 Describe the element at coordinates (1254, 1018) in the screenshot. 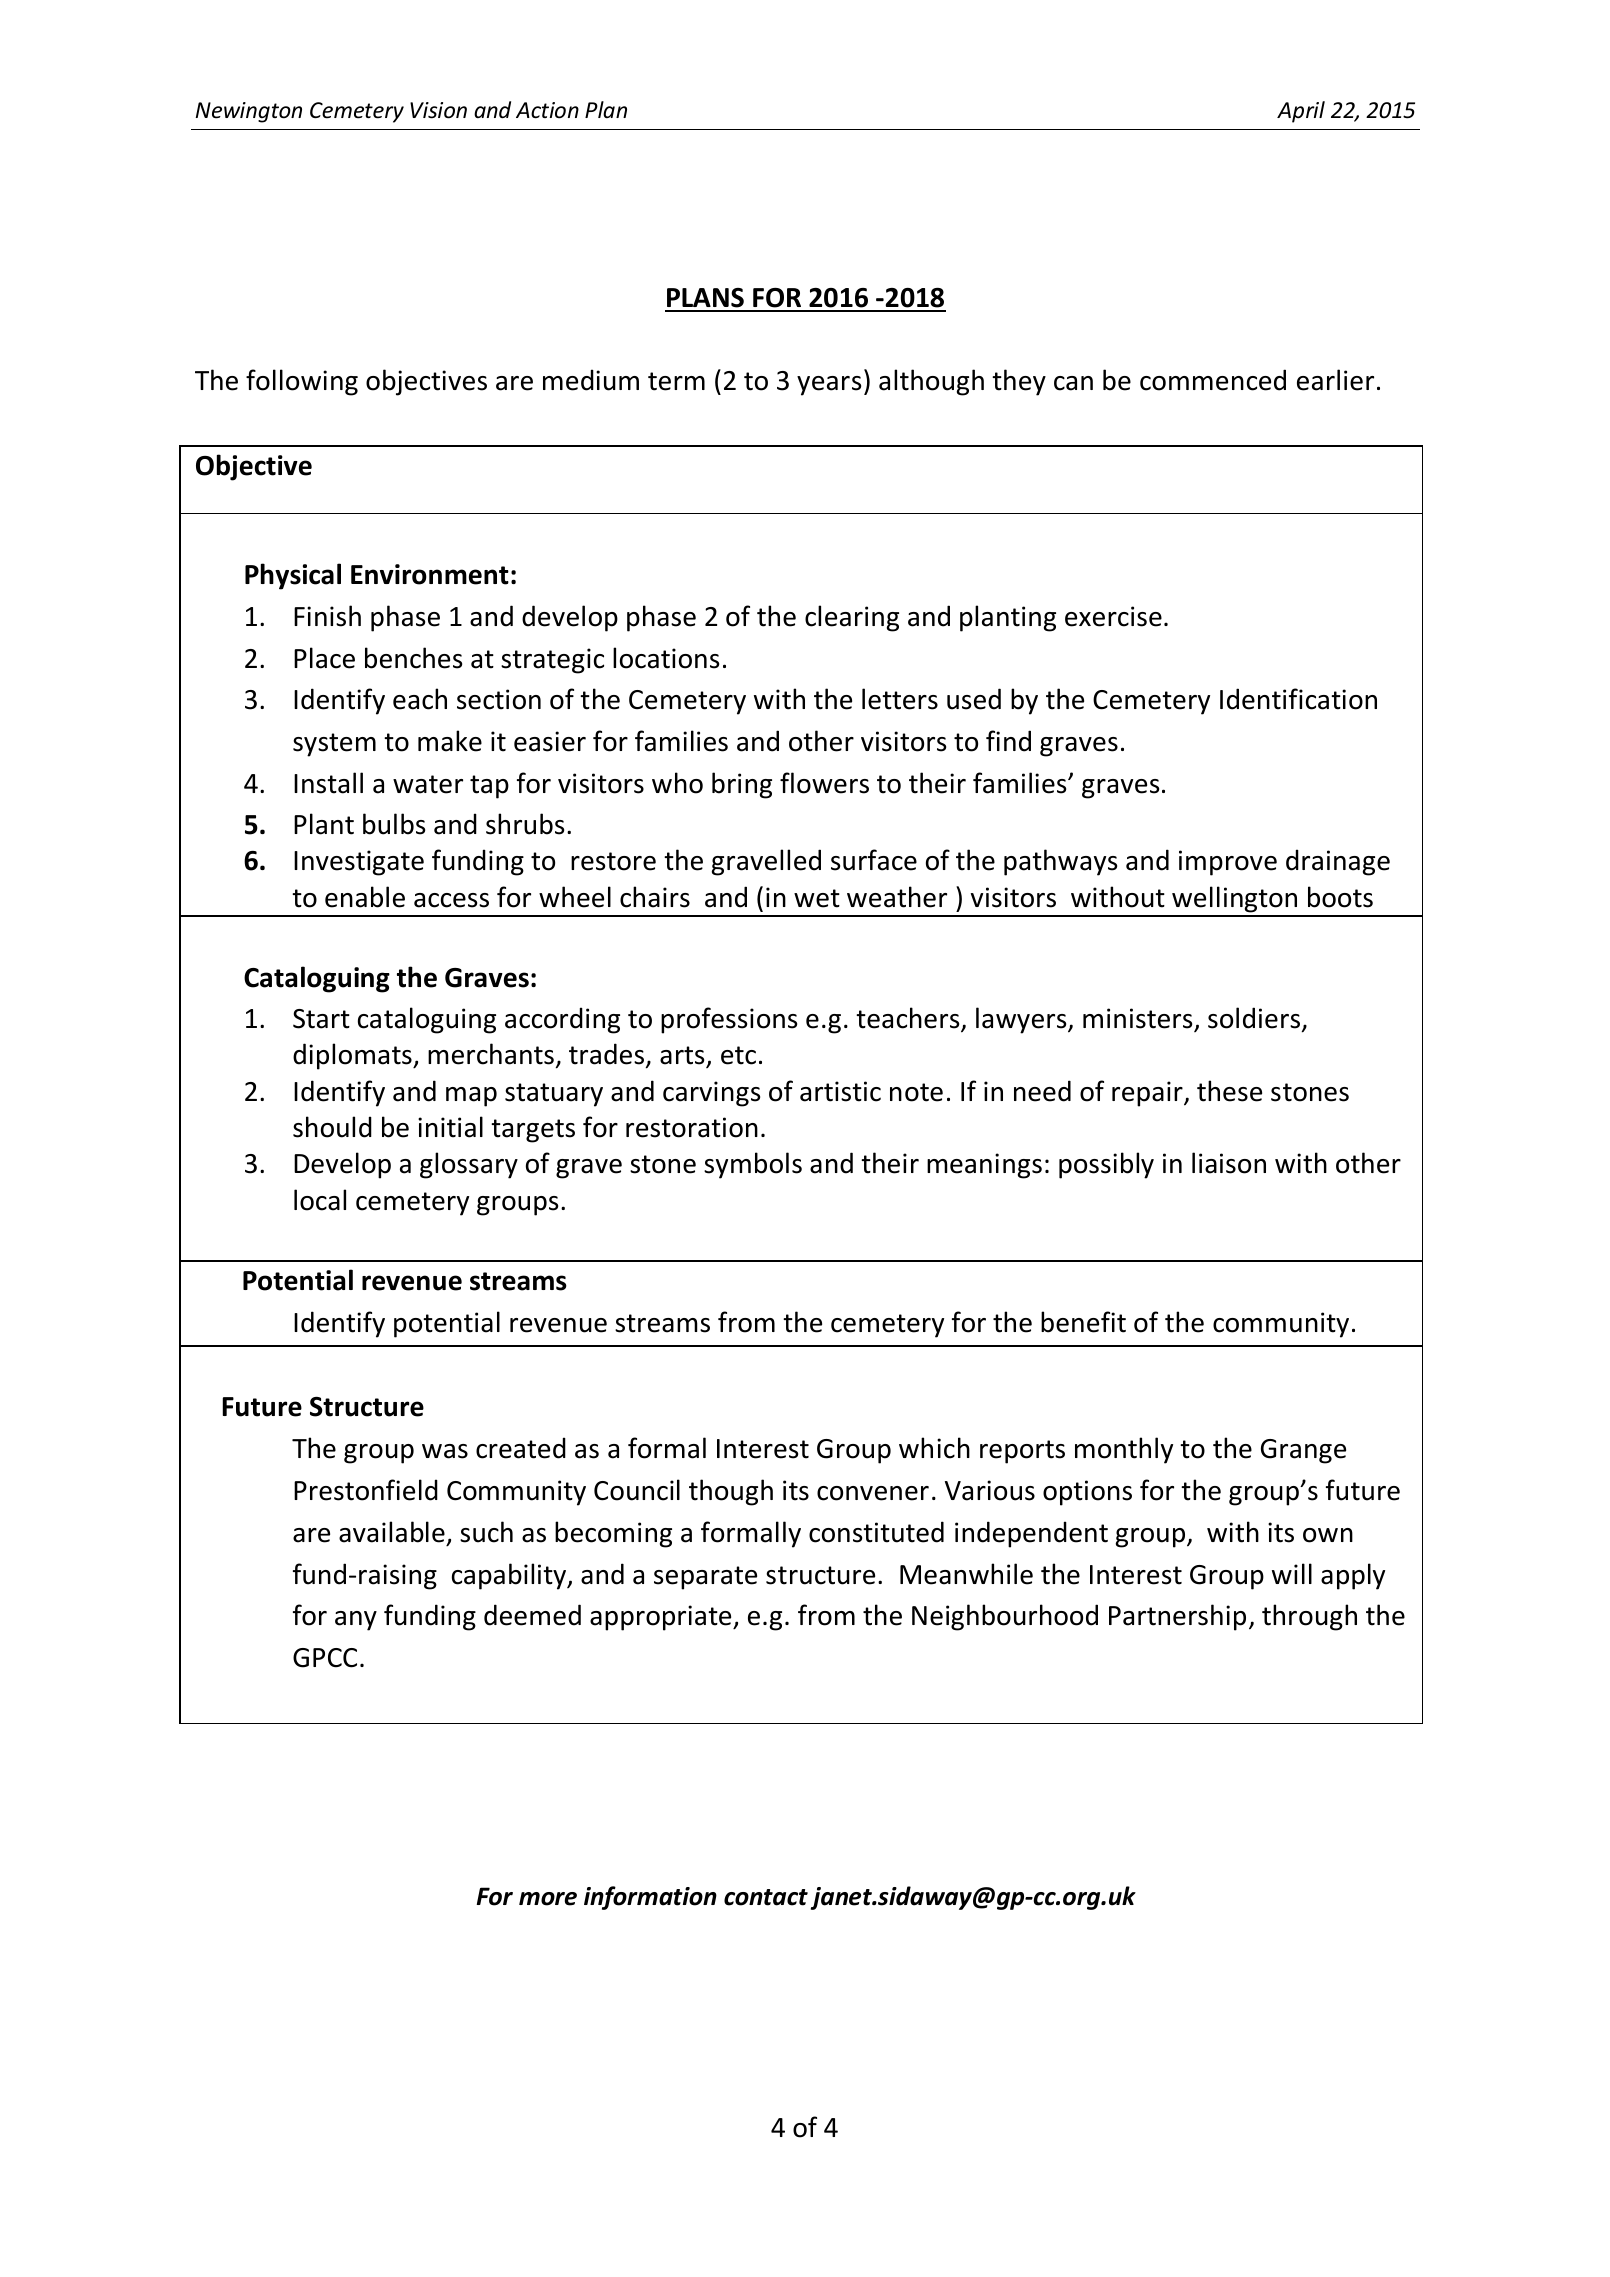

I see `soldiers` at that location.
